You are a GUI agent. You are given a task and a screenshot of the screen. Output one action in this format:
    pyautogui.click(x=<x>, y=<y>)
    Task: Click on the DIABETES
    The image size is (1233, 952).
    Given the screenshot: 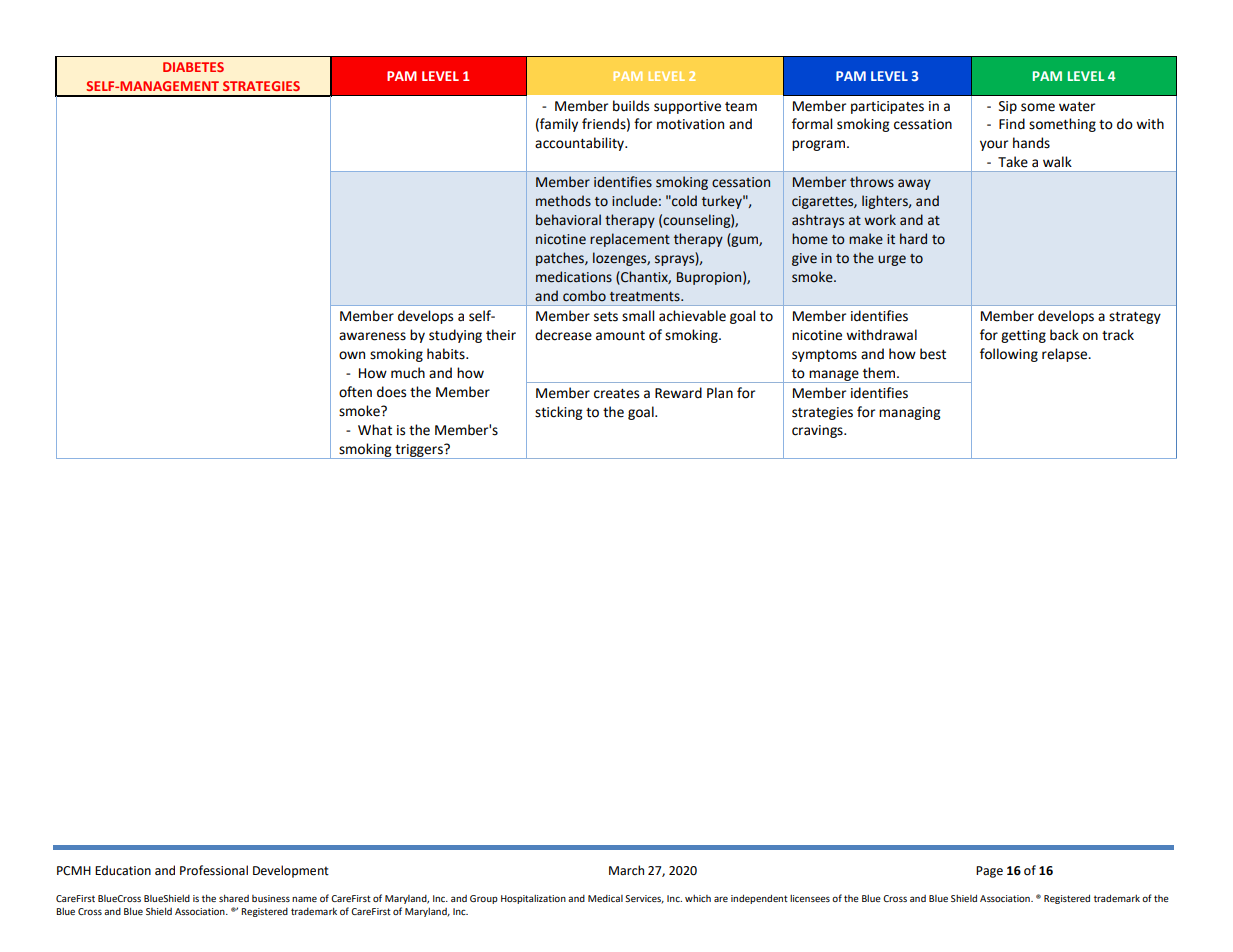 What is the action you would take?
    pyautogui.click(x=193, y=67)
